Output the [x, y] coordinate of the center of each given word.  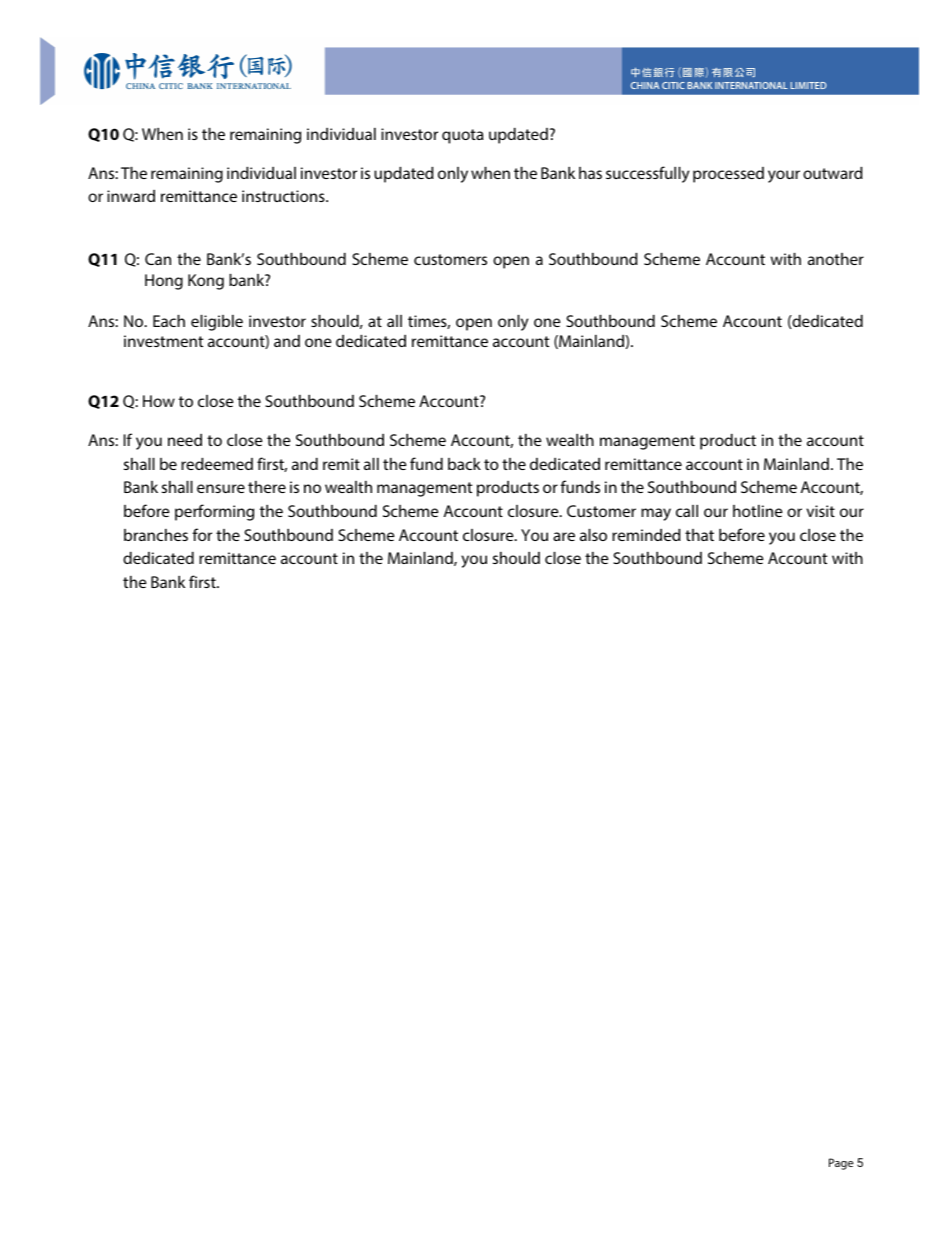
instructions [284, 196]
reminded [646, 535]
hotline [758, 511]
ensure [221, 488]
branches [156, 535]
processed [728, 175]
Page [841, 1164]
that [699, 535]
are [564, 536]
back [464, 464]
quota [463, 136]
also [593, 535]
